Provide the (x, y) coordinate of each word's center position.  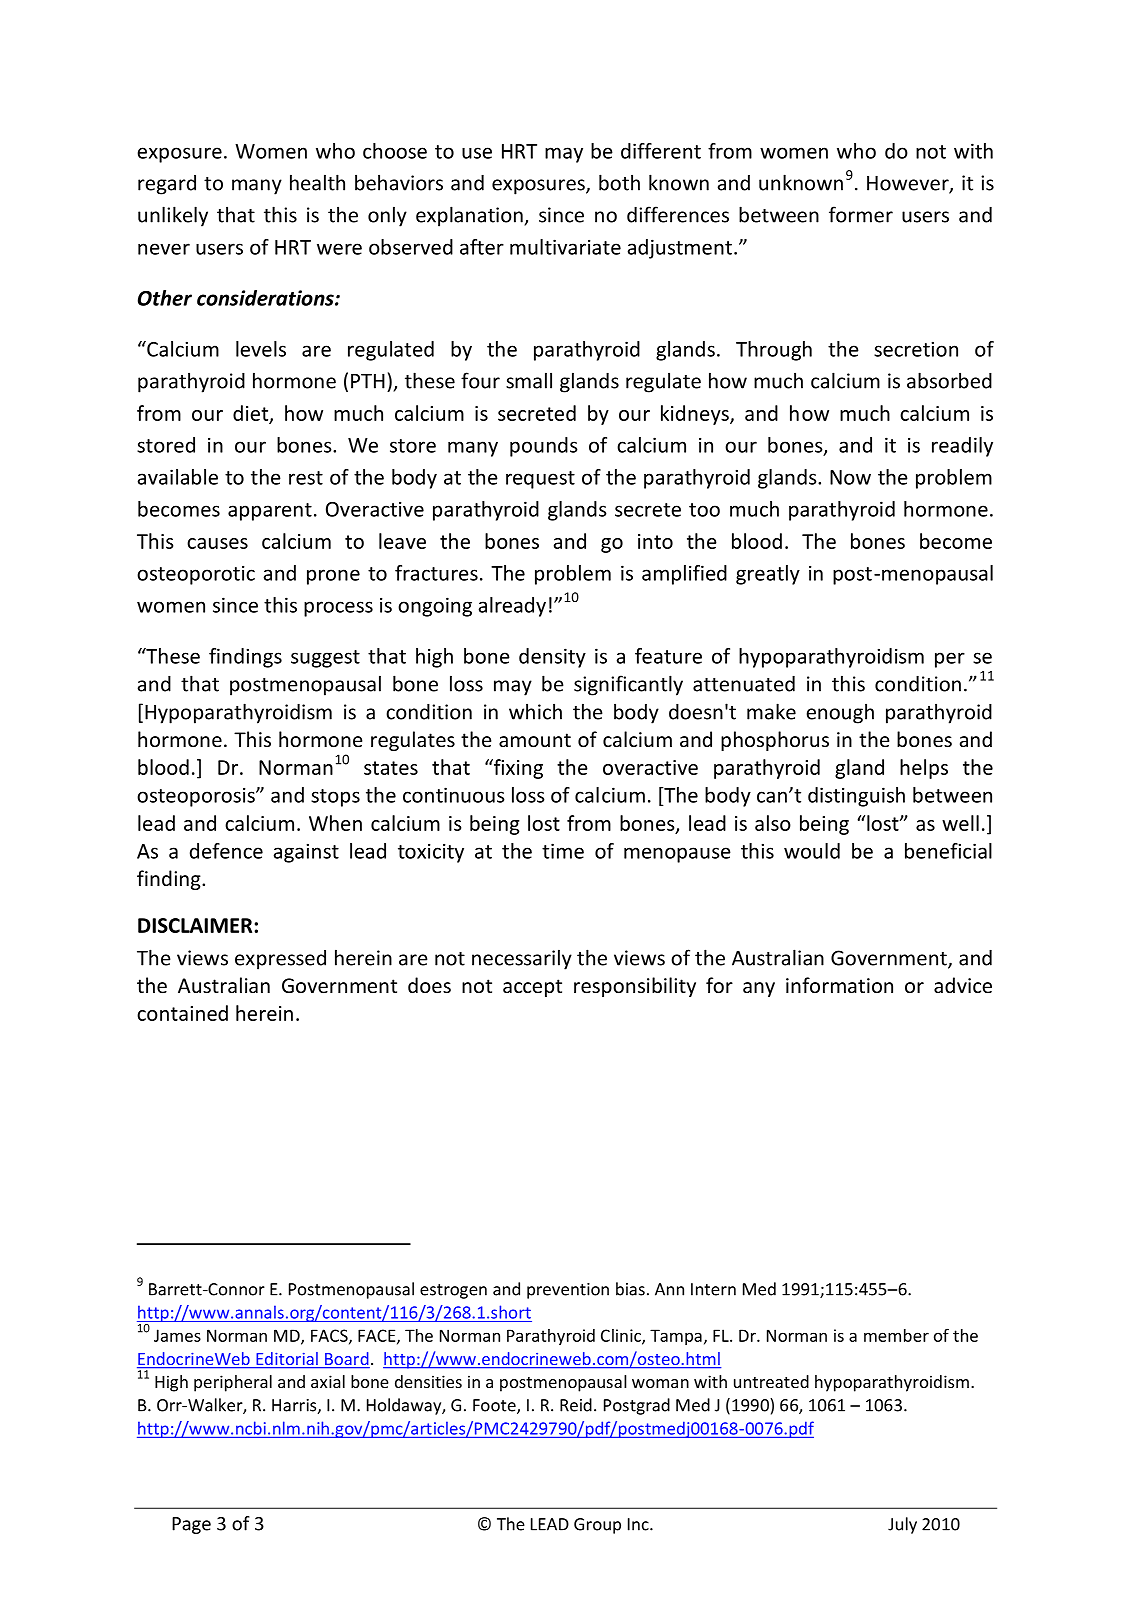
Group (597, 1526)
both (619, 182)
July (902, 1525)
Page (191, 1525)
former (861, 214)
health (317, 182)
